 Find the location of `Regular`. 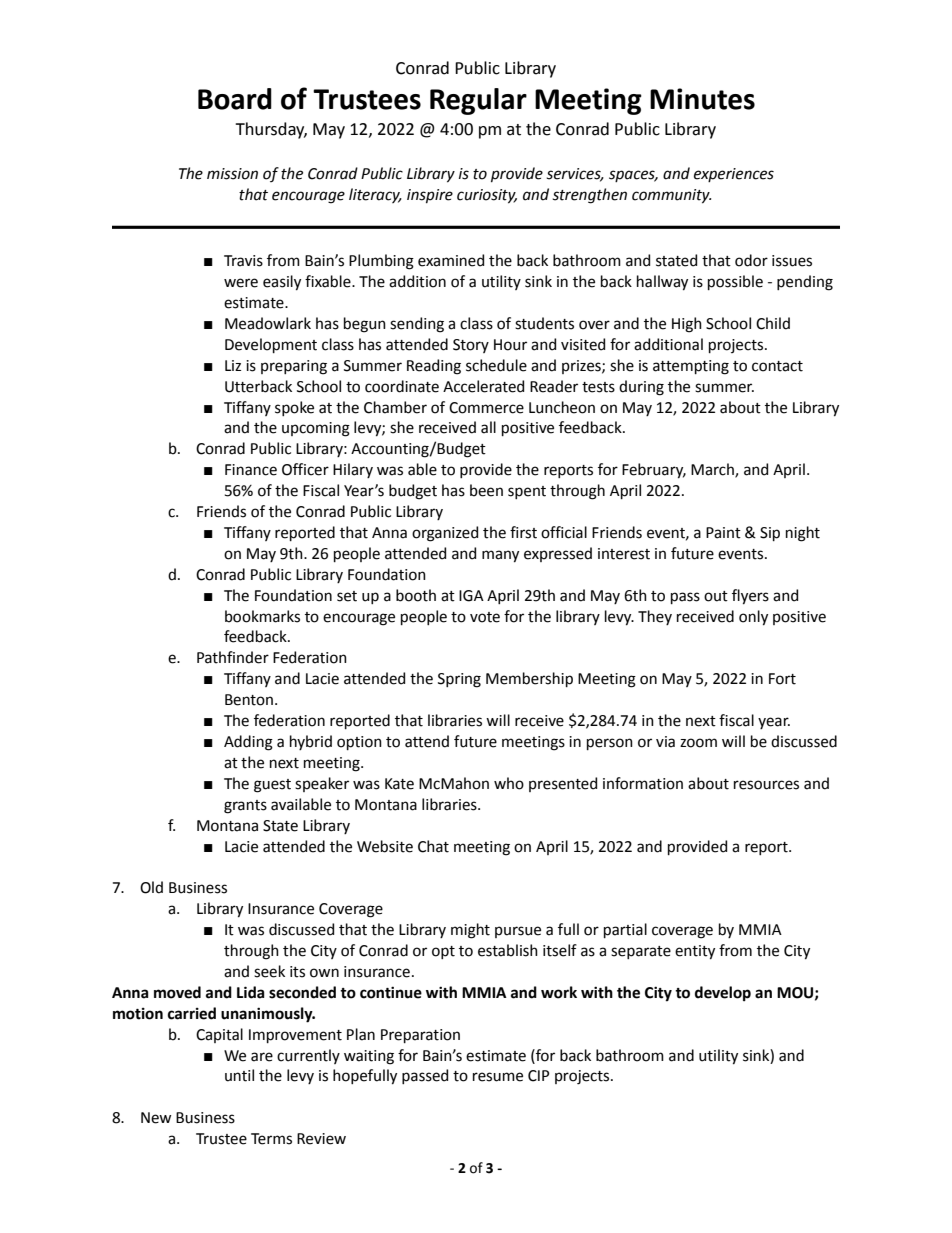

Regular is located at coordinates (478, 101).
